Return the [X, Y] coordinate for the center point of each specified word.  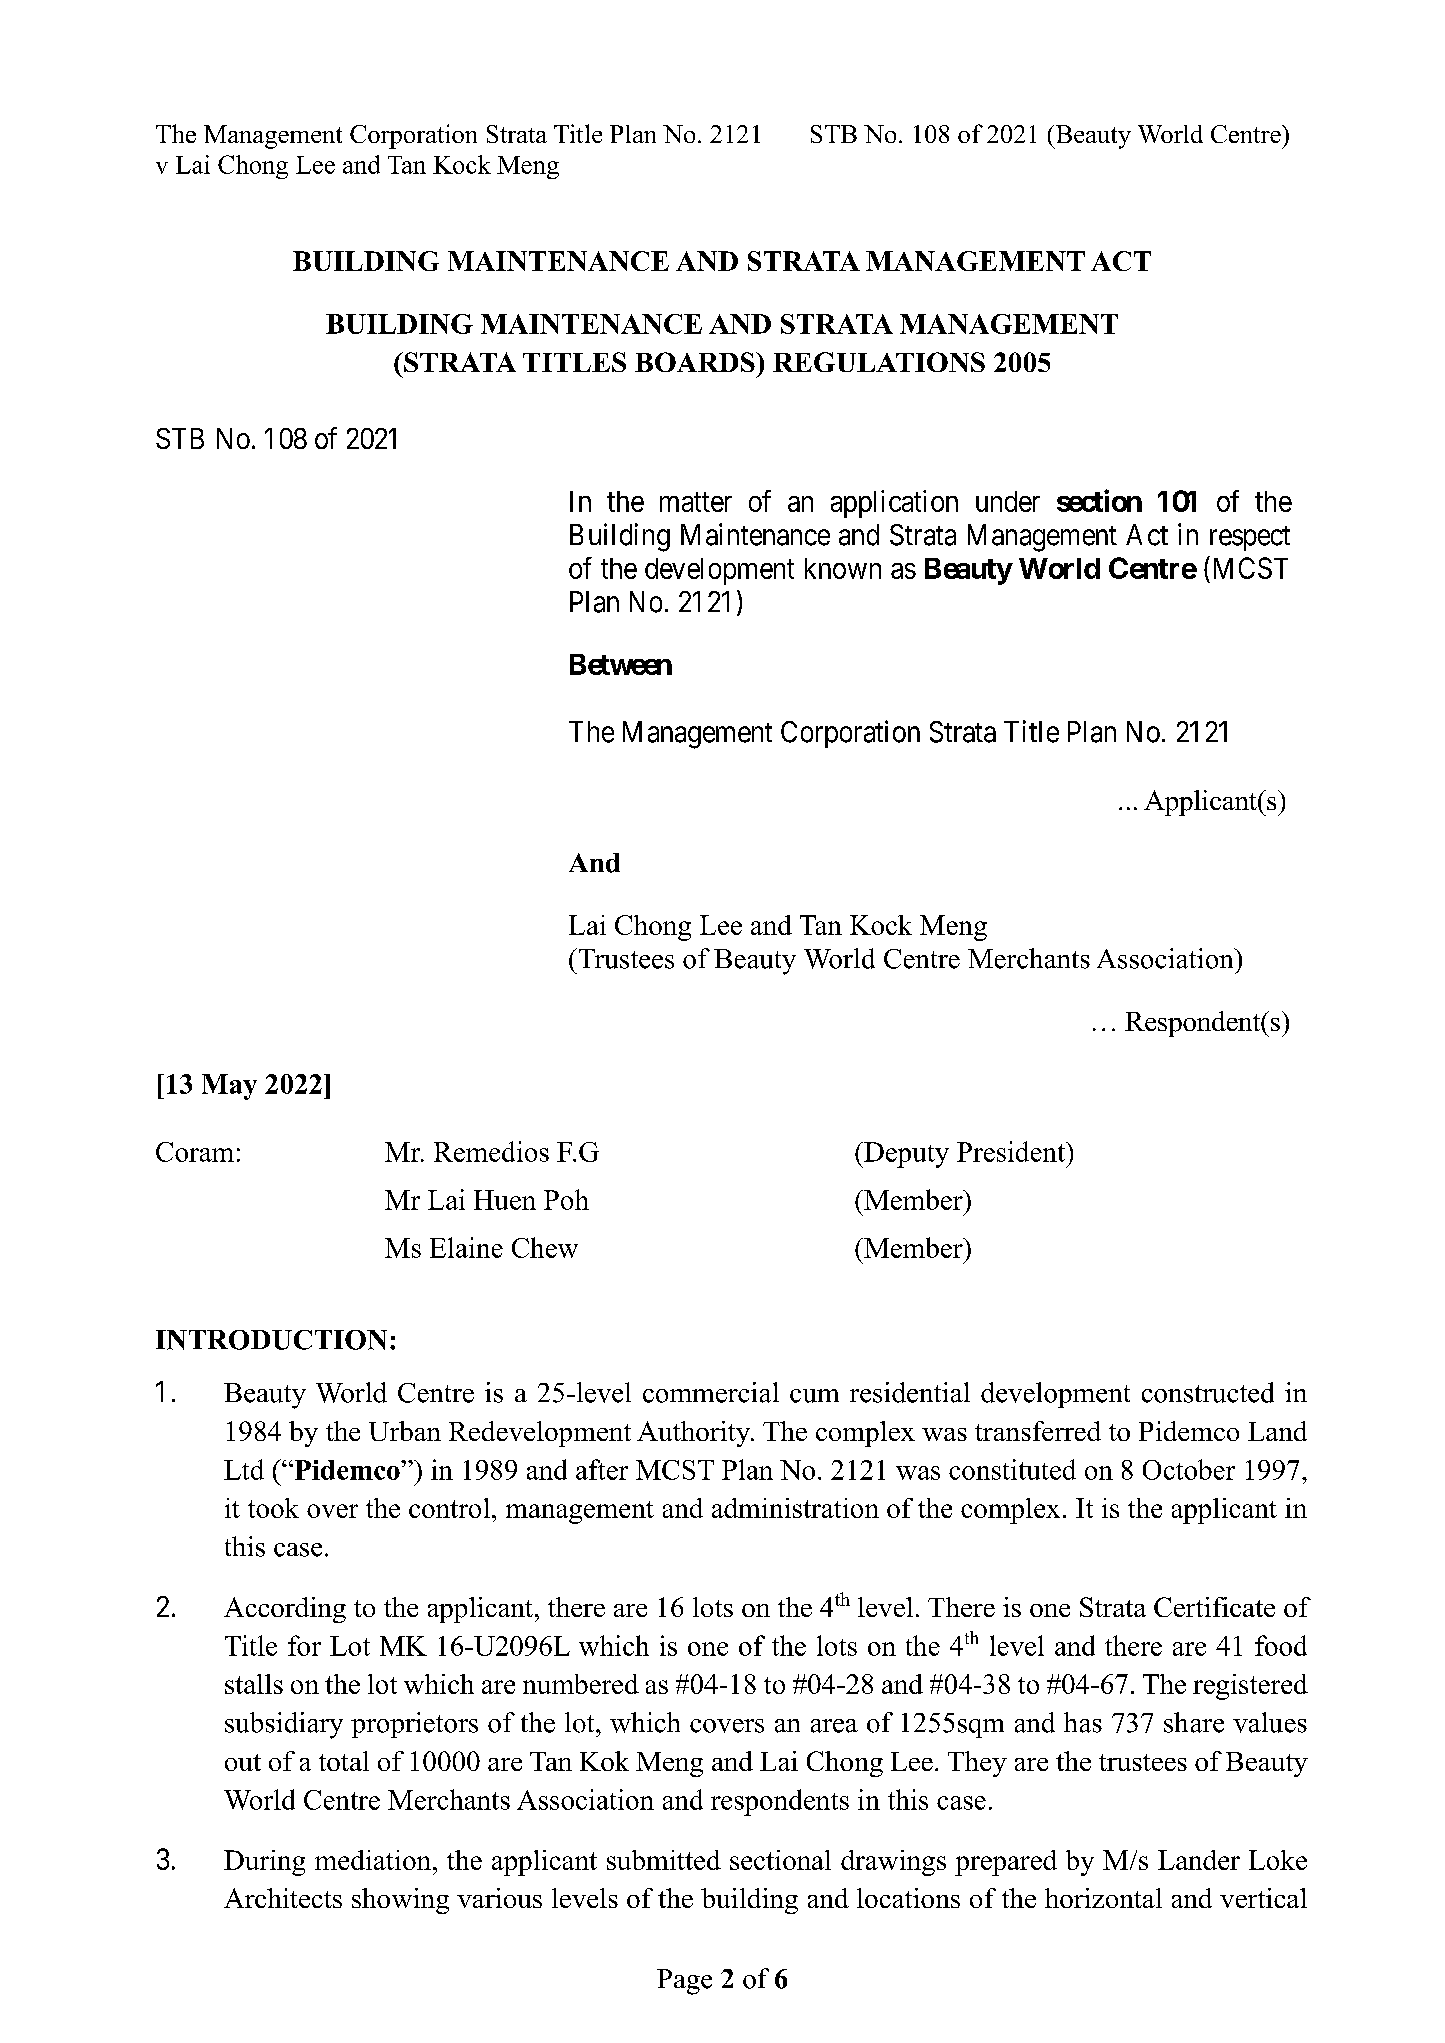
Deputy [905, 1155]
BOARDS [696, 362]
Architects [283, 1898]
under [1008, 501]
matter [696, 502]
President [1012, 1151]
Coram [195, 1152]
